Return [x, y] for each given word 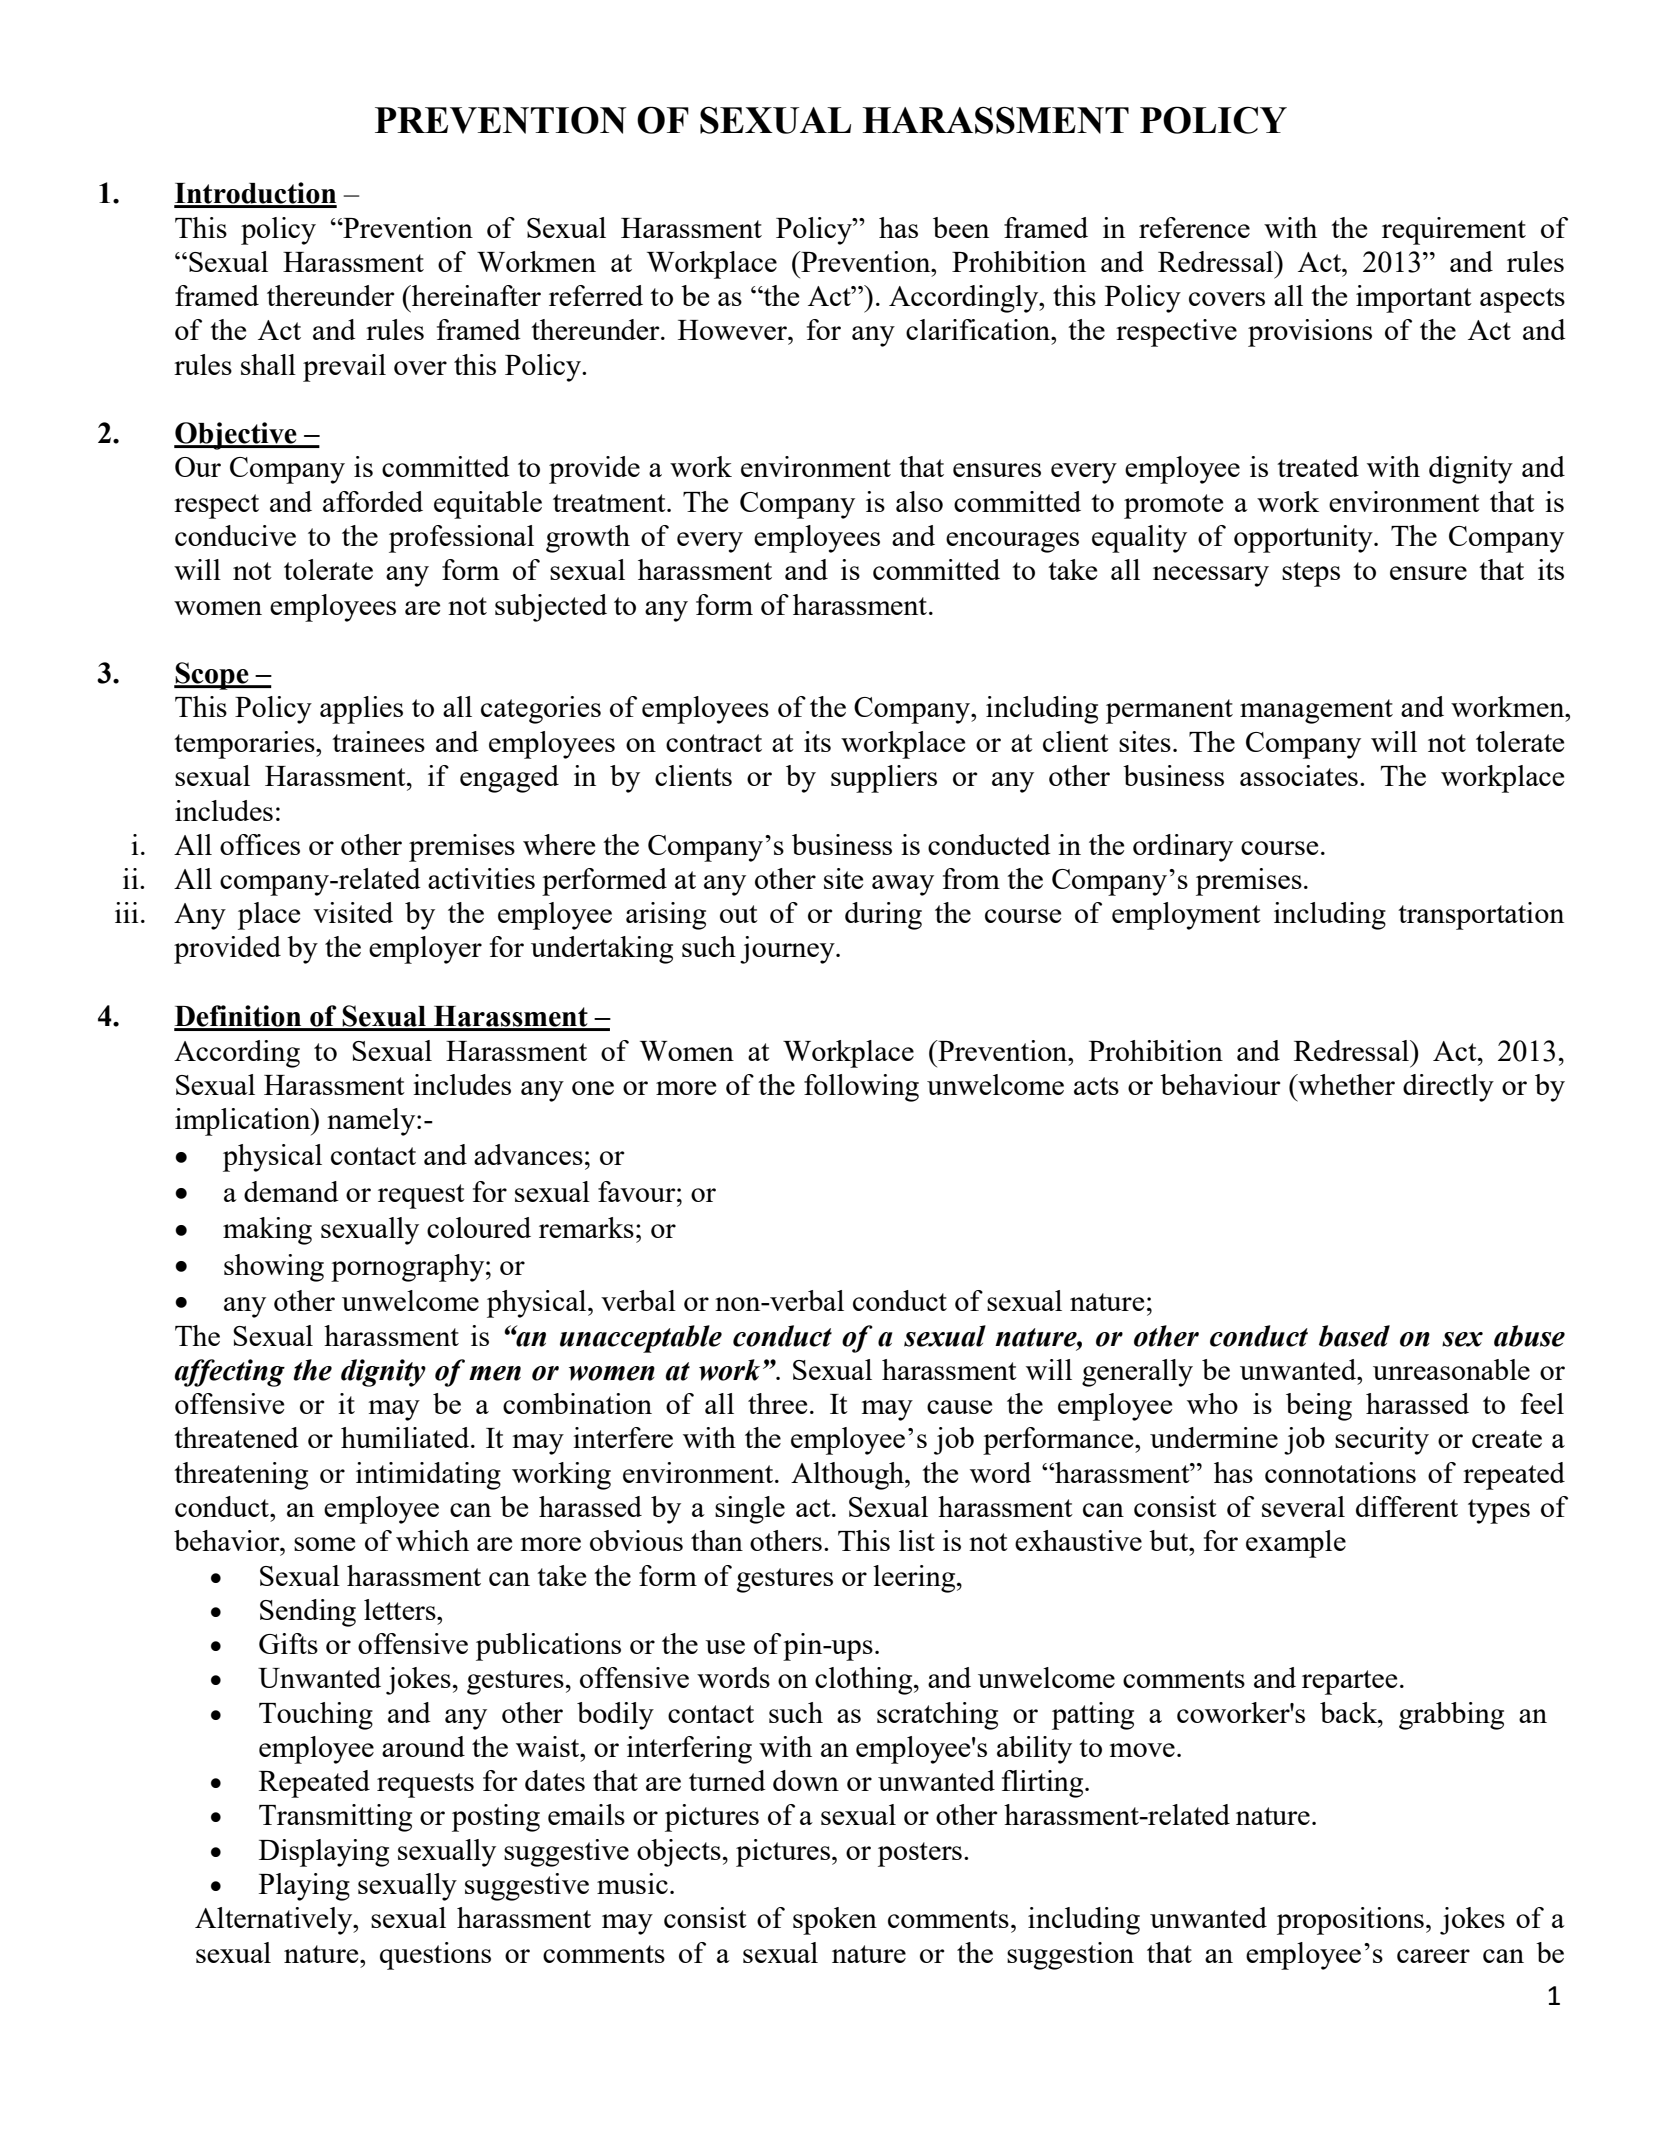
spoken [835, 1921]
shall [268, 364]
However [733, 330]
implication [244, 1122]
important [1414, 299]
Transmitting [335, 1818]
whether [1345, 1084]
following [861, 1088]
